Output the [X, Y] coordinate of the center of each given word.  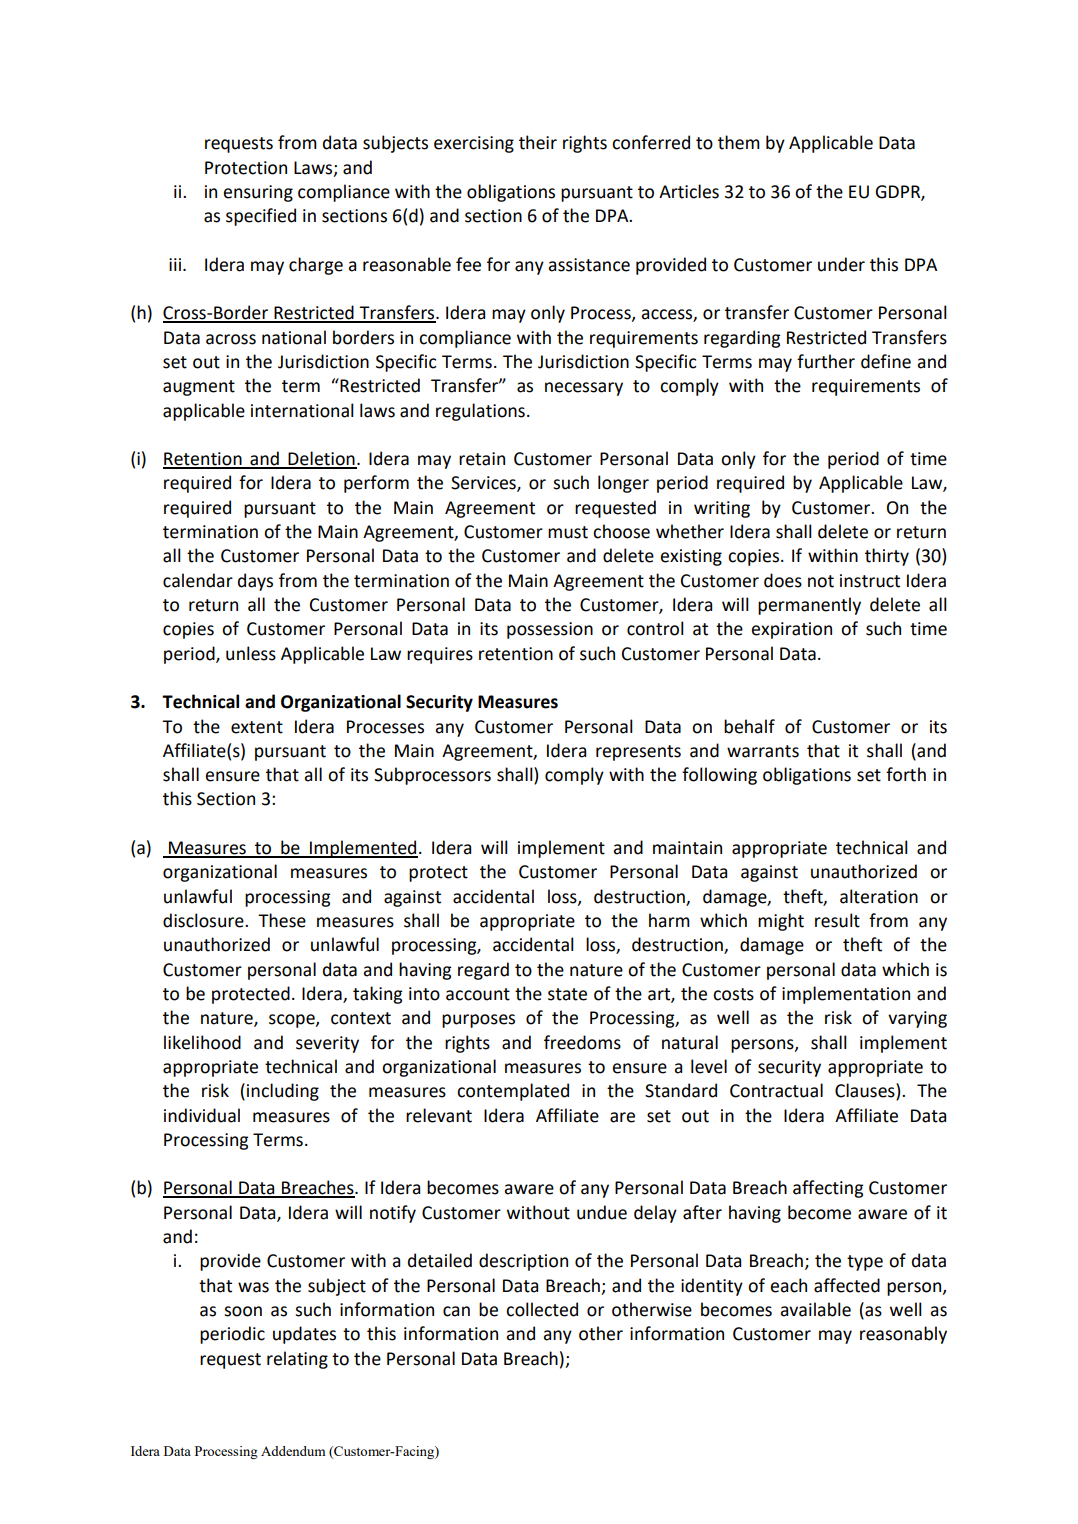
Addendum [293, 1451]
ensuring [258, 193]
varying [917, 1019]
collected [542, 1309]
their [538, 142]
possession [550, 630]
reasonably [903, 1335]
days [255, 582]
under [841, 264]
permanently [809, 606]
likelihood [202, 1042]
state [567, 994]
